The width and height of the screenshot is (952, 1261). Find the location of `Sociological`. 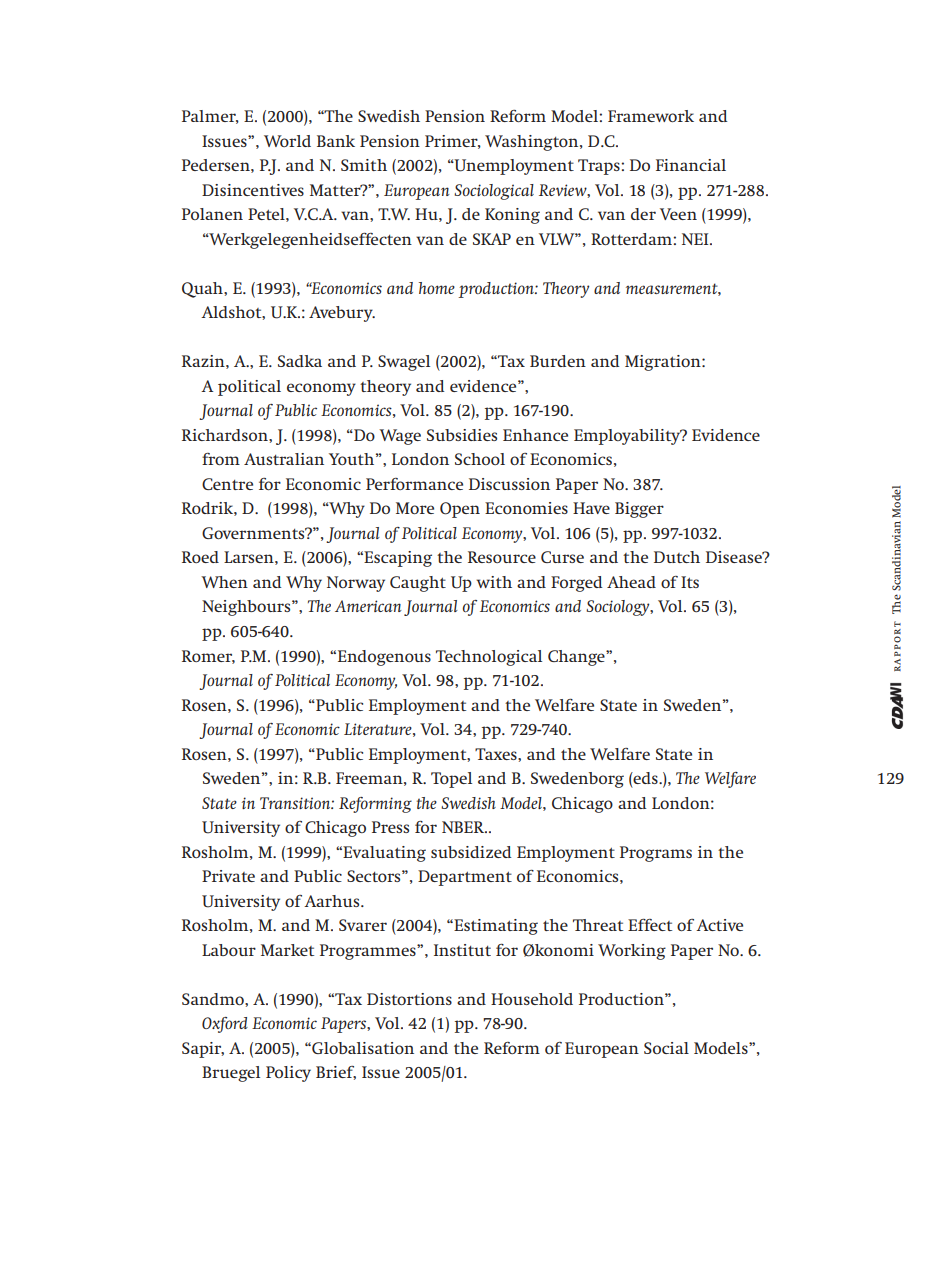

Sociological is located at coordinates (494, 192).
